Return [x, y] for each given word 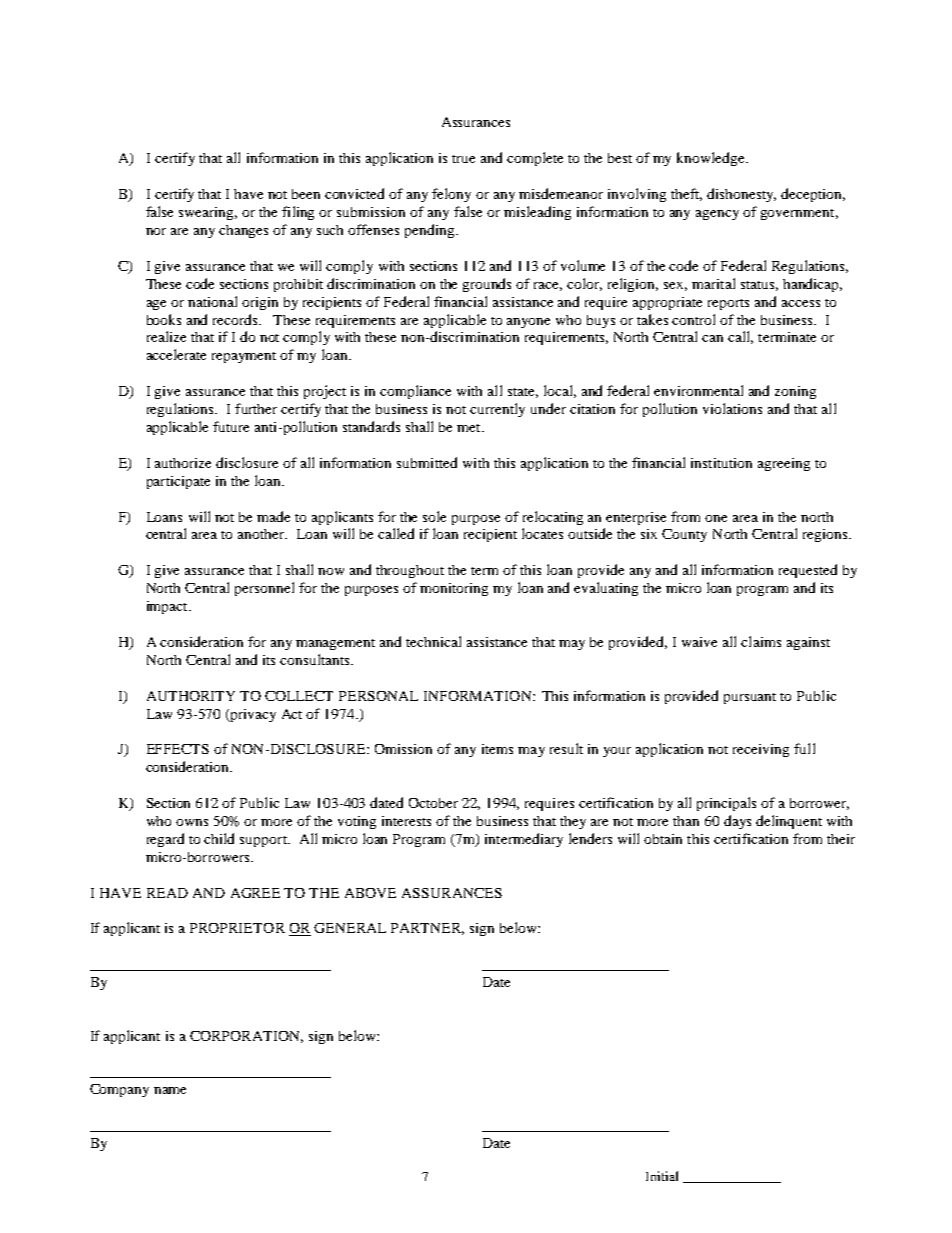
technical [433, 641]
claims [761, 641]
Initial [662, 1176]
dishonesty [741, 195]
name [170, 1090]
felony [451, 195]
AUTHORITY [191, 696]
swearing [208, 213]
